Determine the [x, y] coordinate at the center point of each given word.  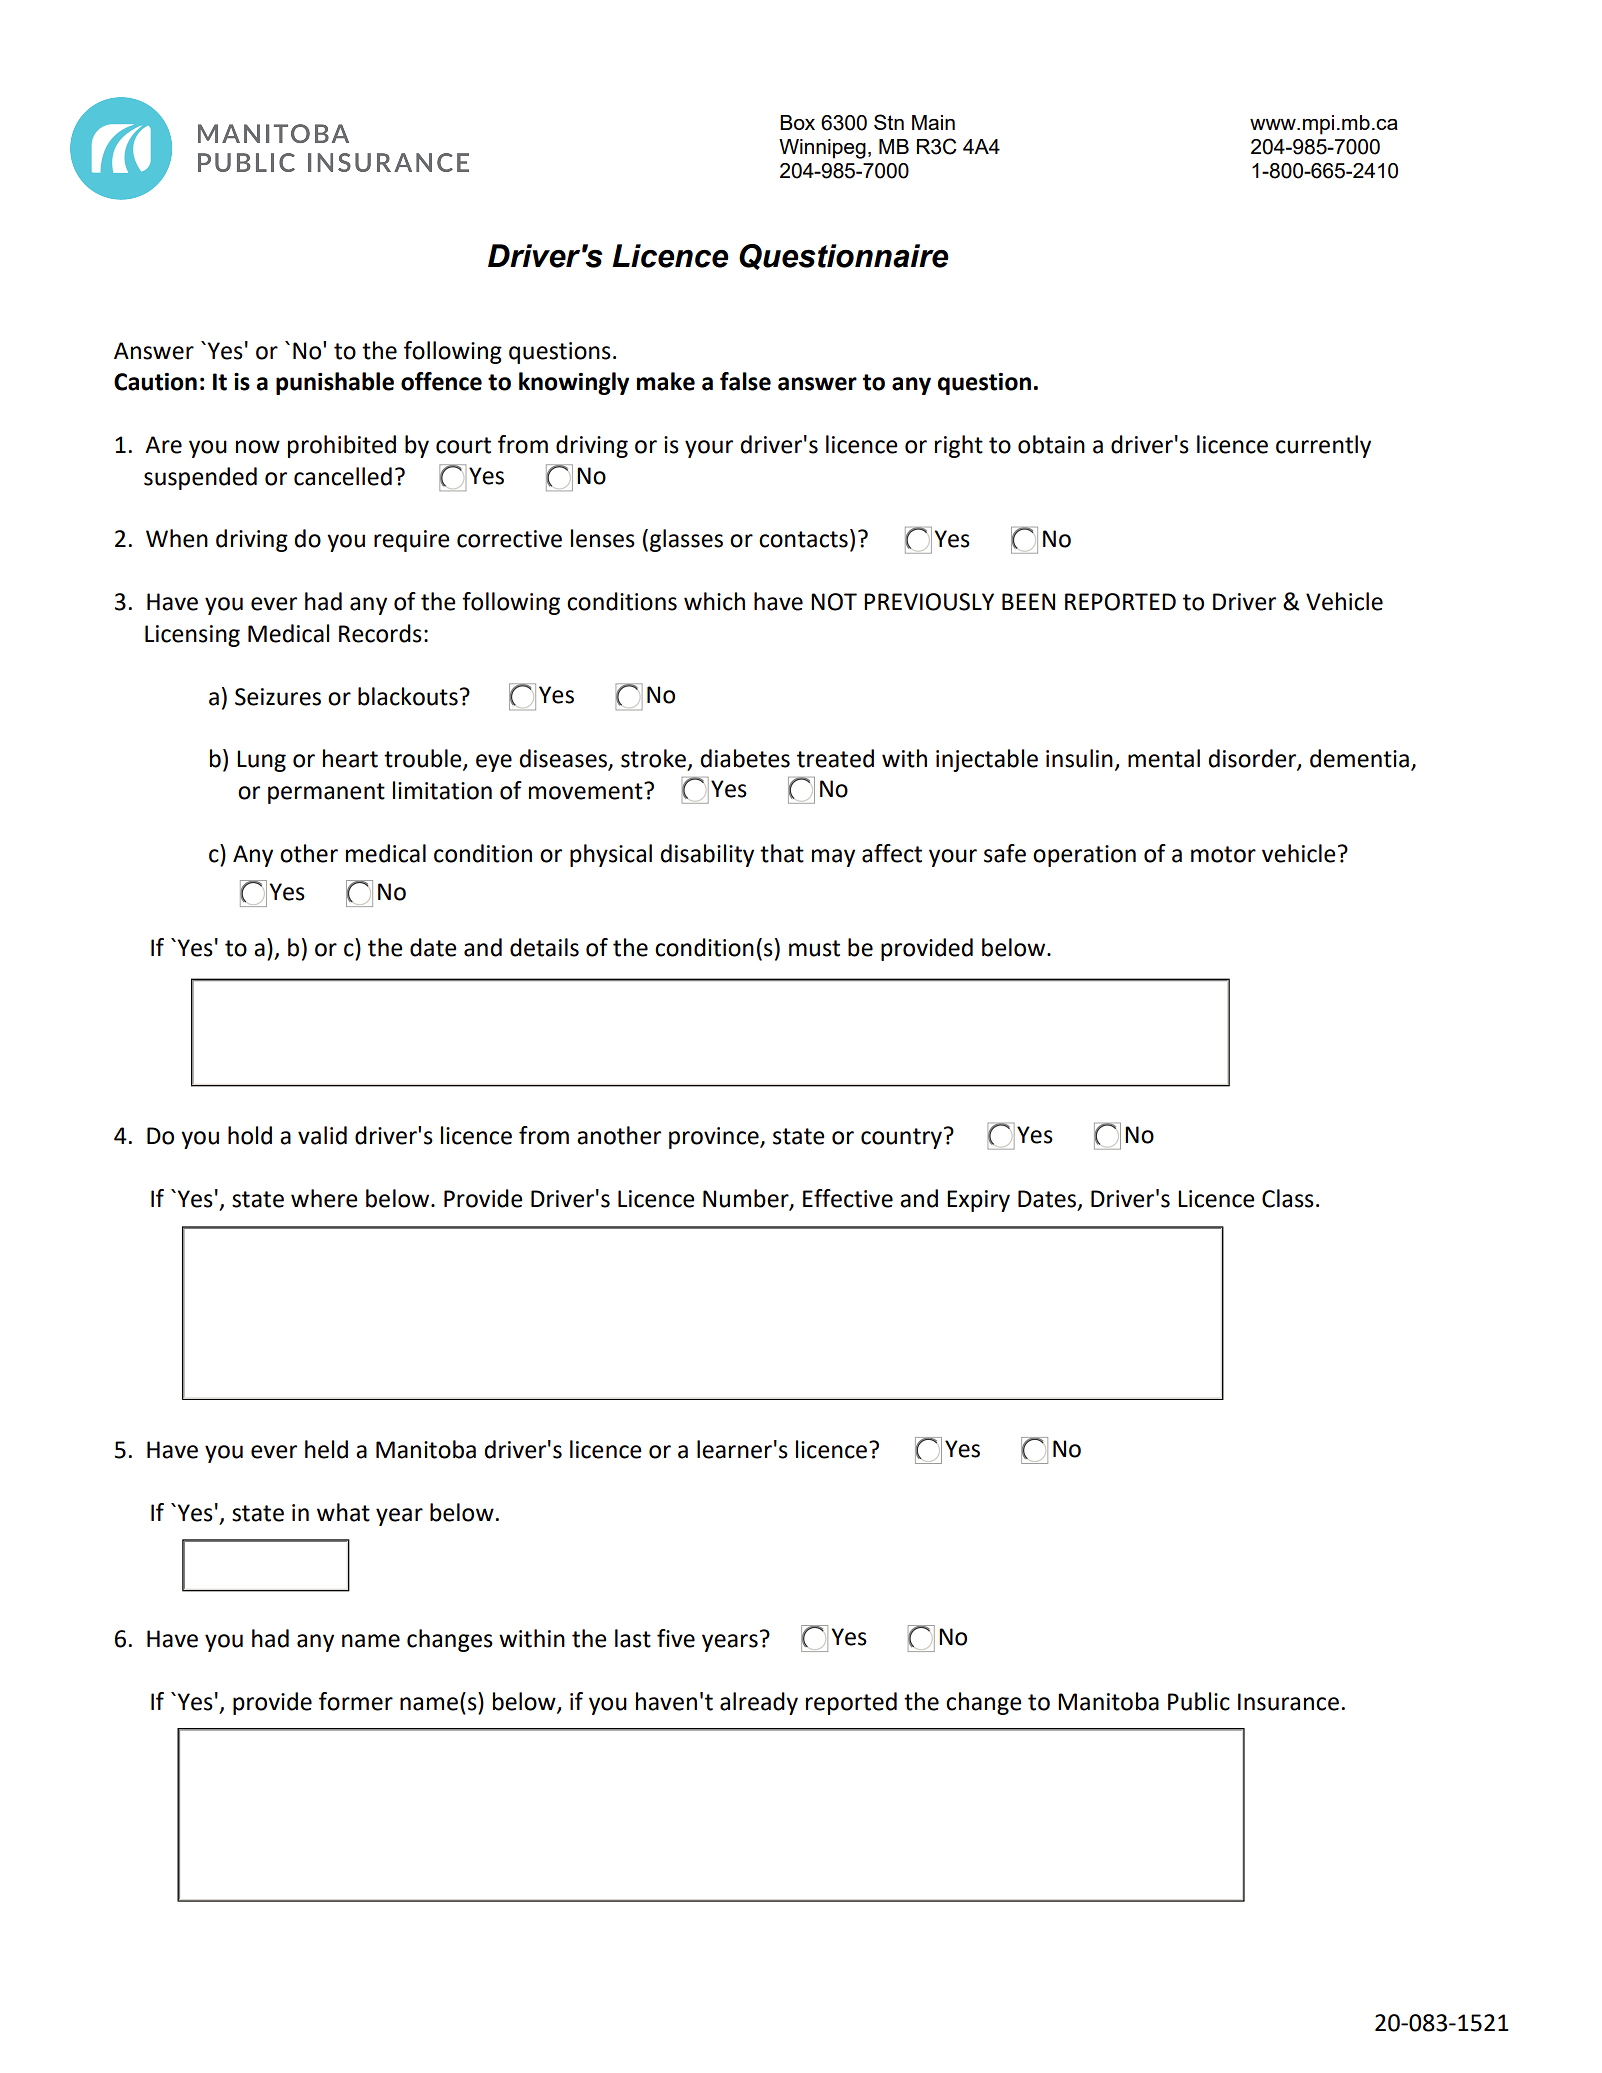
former [356, 1701]
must [814, 948]
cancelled [343, 476]
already [759, 1703]
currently [1323, 446]
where [324, 1198]
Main [933, 122]
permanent [326, 793]
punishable [335, 383]
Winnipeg [822, 149]
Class [1288, 1198]
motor [1223, 854]
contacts [803, 539]
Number [747, 1199]
